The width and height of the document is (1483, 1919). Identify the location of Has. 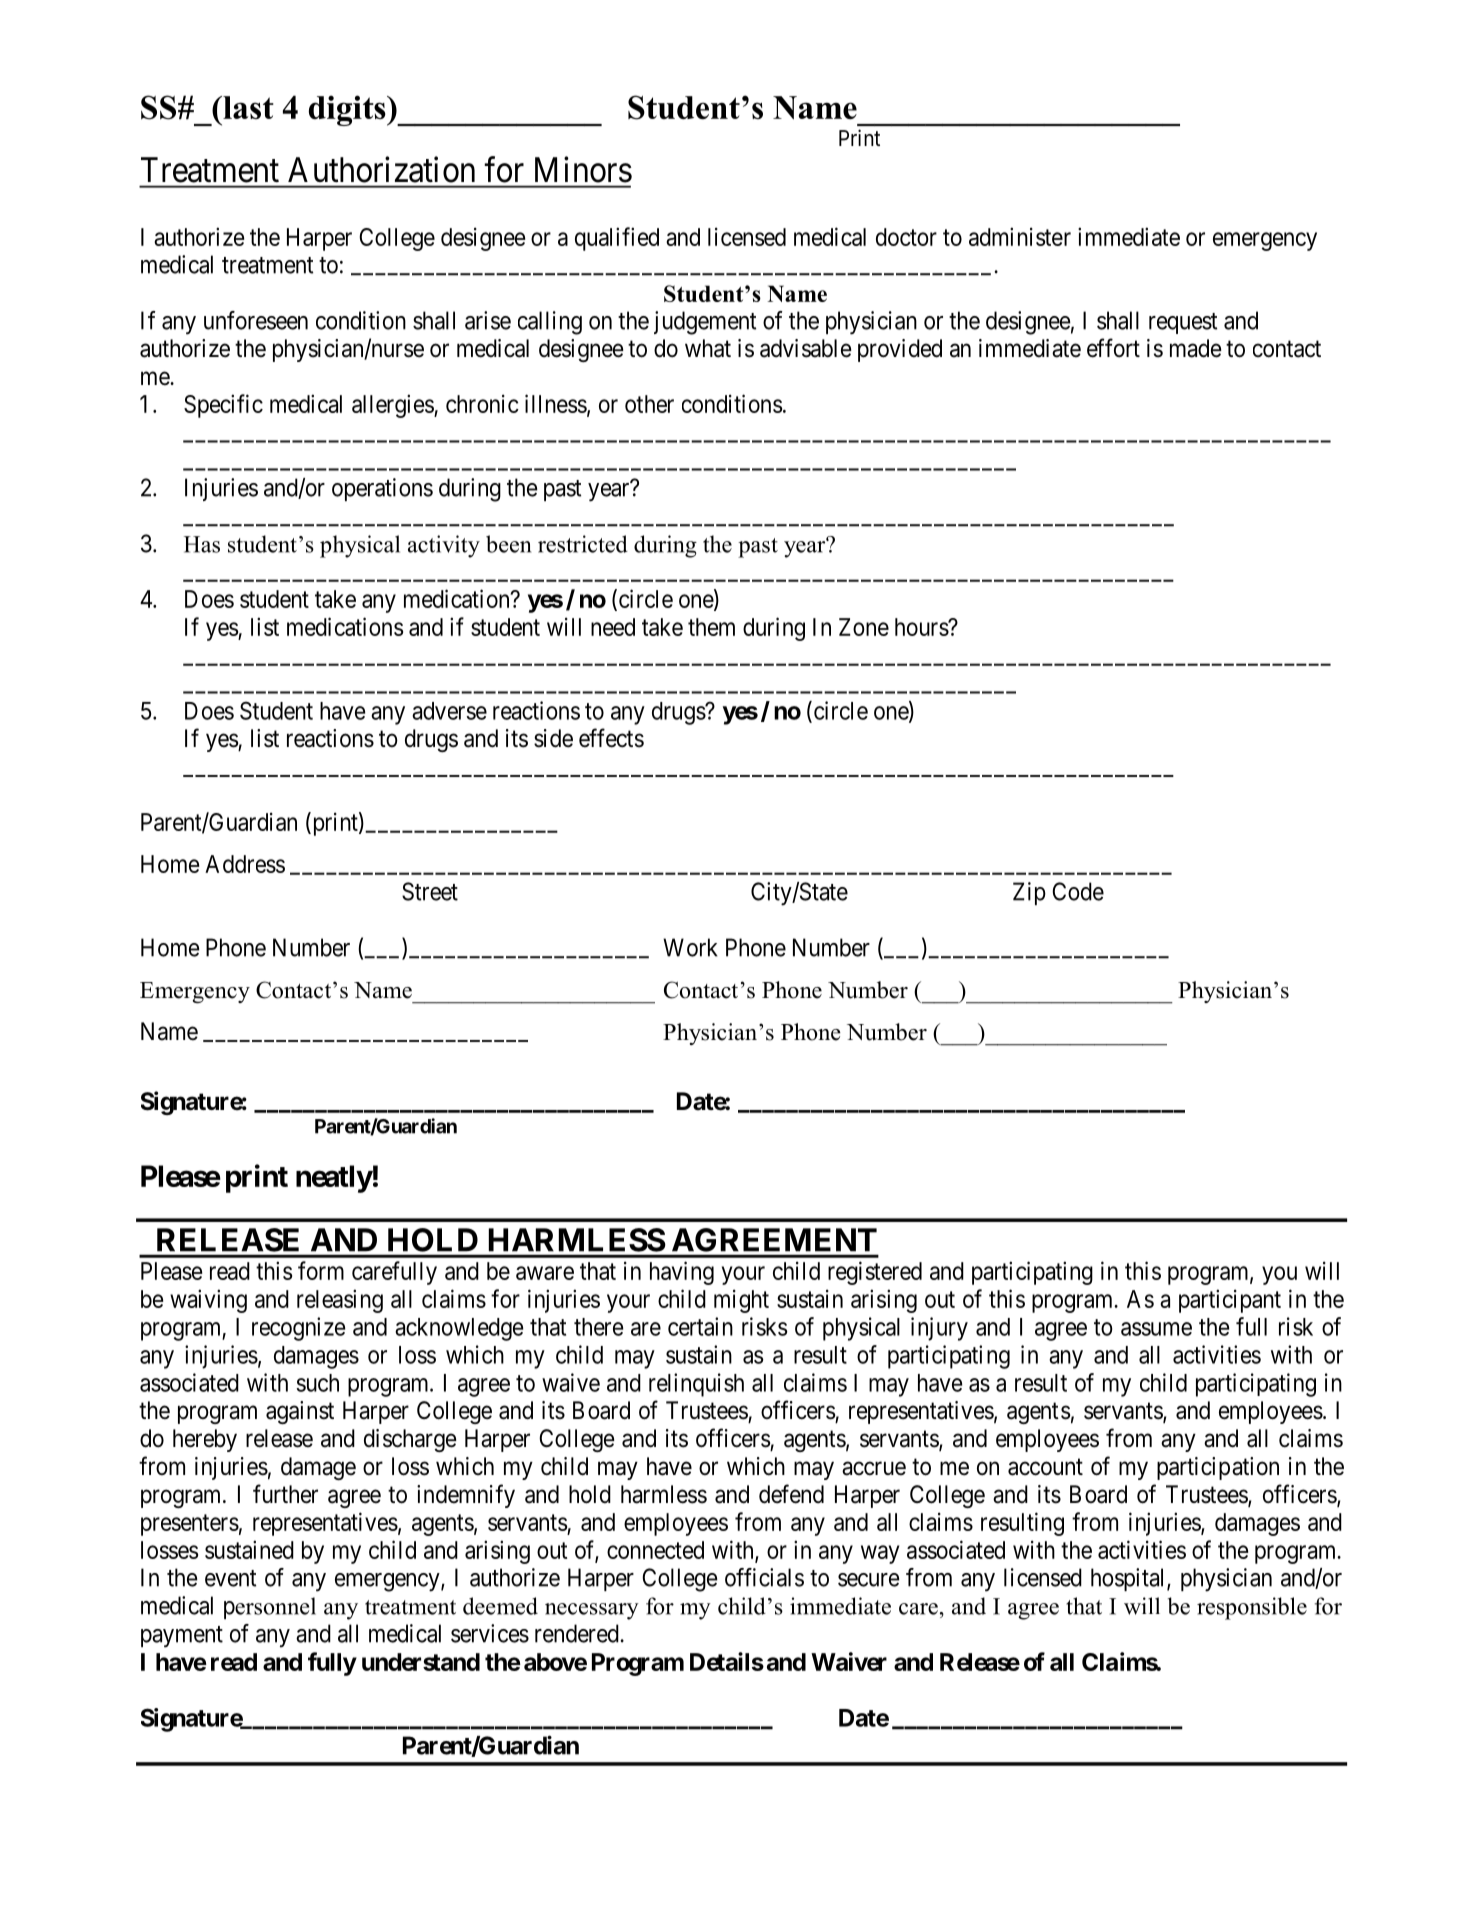
(202, 544).
